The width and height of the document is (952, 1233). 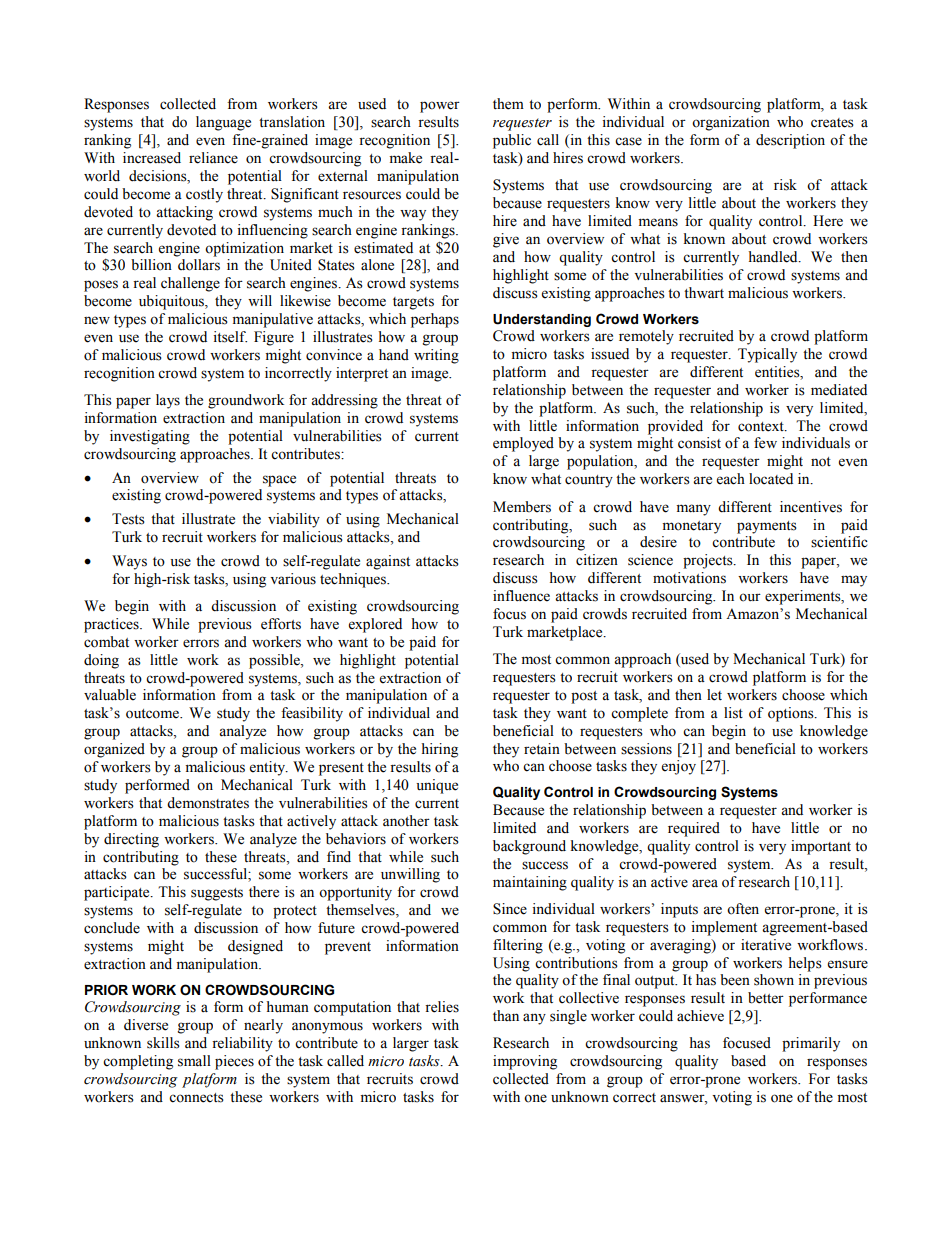 I want to click on description, so click(x=790, y=141).
